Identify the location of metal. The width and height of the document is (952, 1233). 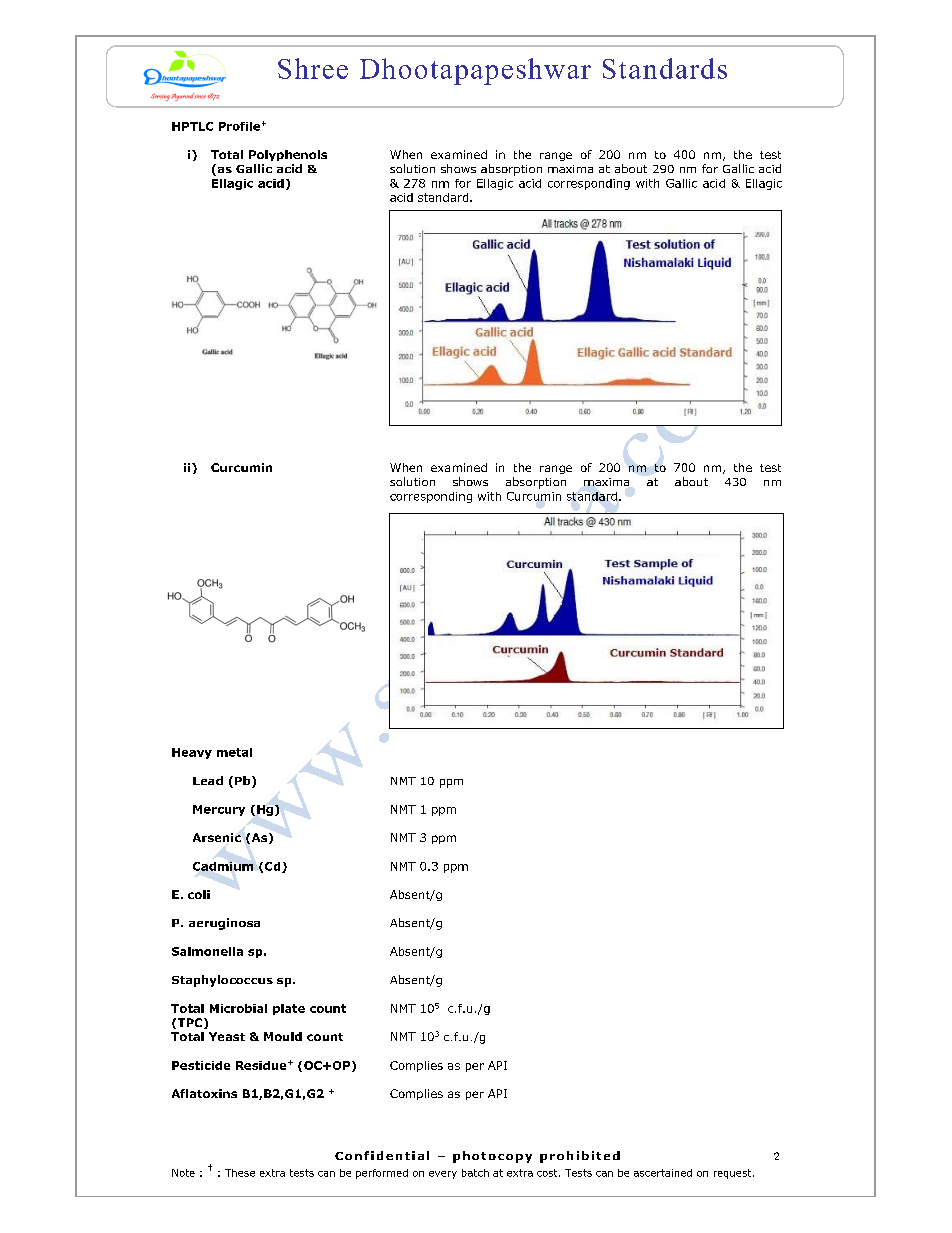
(234, 752).
